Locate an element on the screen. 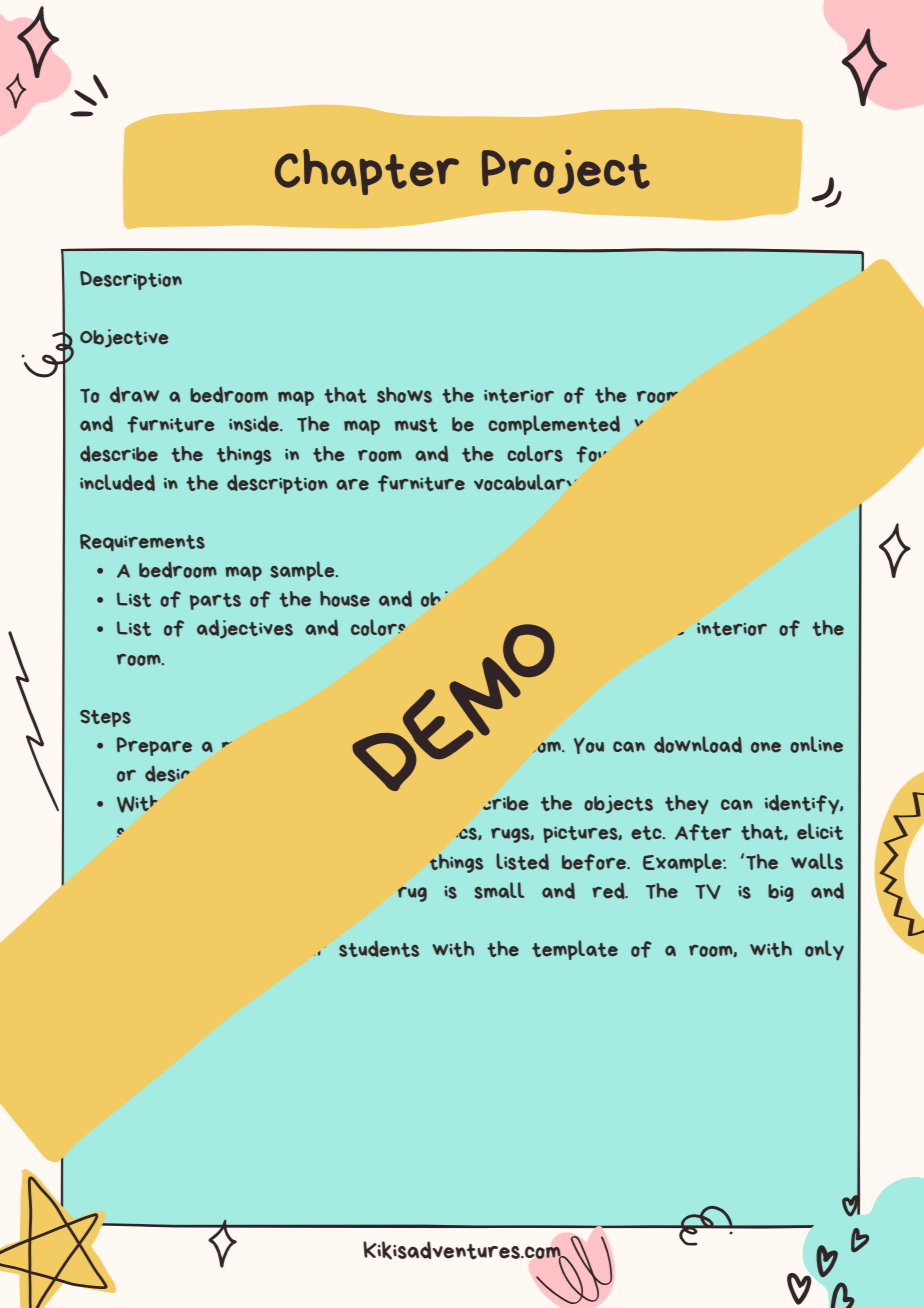 The height and width of the screenshot is (1308, 924). etc is located at coordinates (647, 833).
